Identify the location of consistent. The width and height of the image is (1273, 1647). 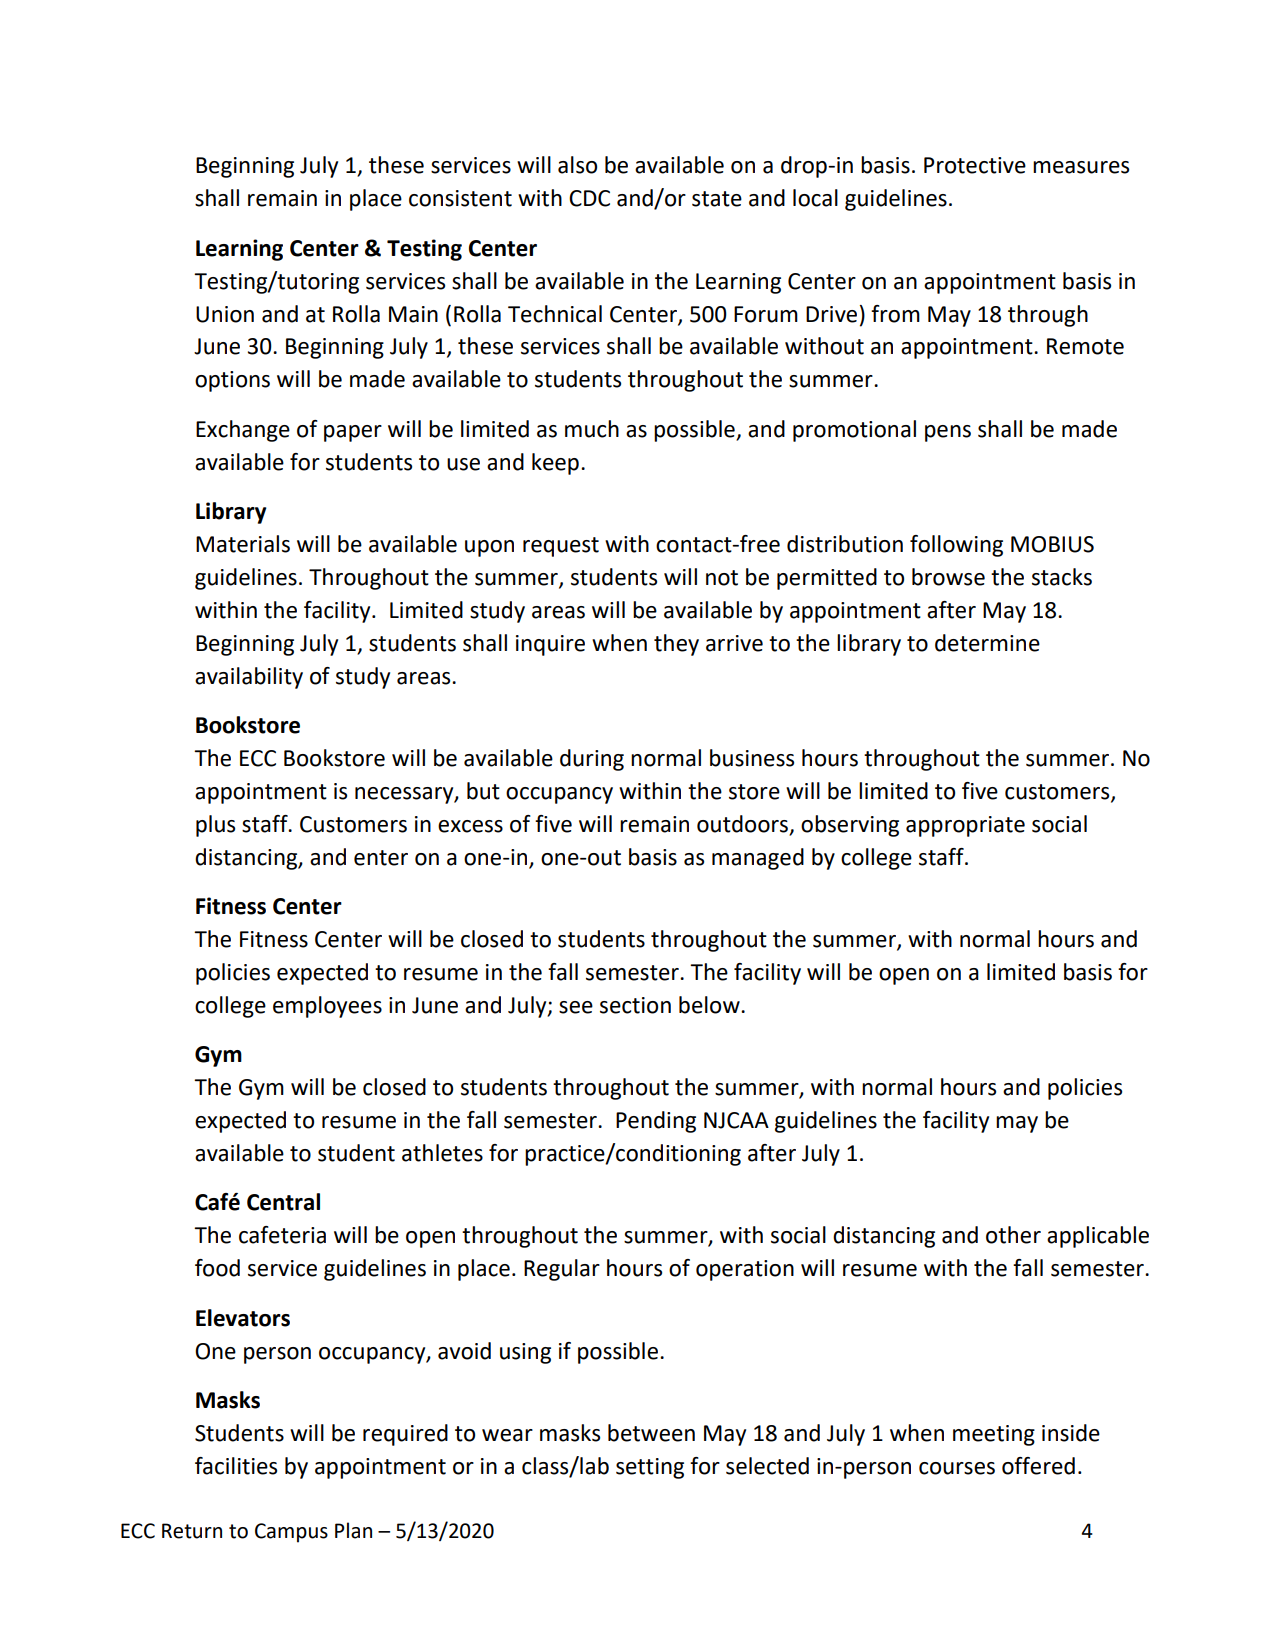
(460, 198).
